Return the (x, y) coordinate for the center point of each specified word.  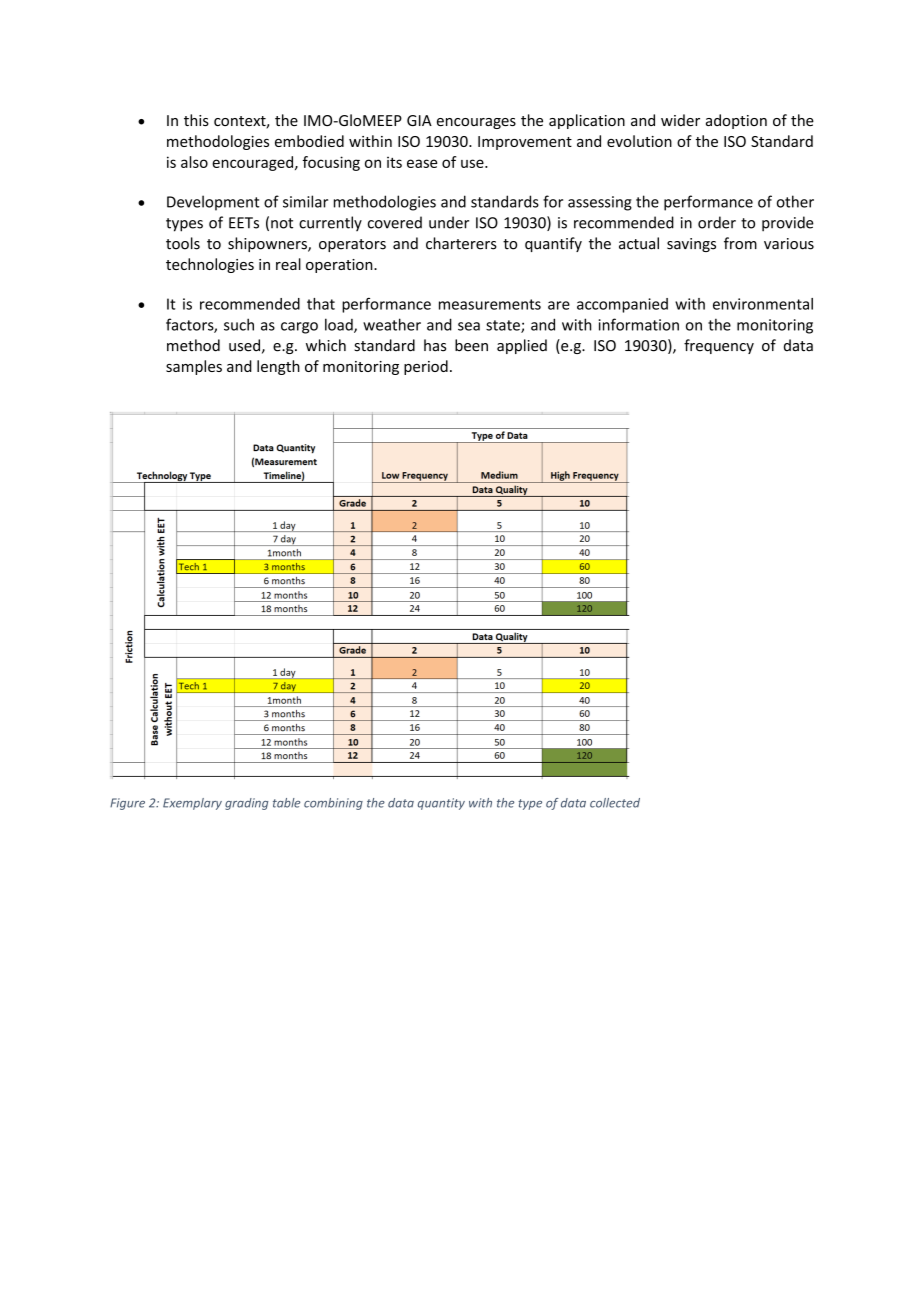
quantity (441, 804)
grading (246, 804)
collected (615, 803)
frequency (719, 346)
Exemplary (192, 804)
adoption (736, 121)
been (471, 345)
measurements (490, 304)
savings (691, 245)
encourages (476, 123)
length (278, 367)
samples (194, 367)
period (426, 367)
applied (522, 346)
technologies (210, 265)
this (196, 120)
